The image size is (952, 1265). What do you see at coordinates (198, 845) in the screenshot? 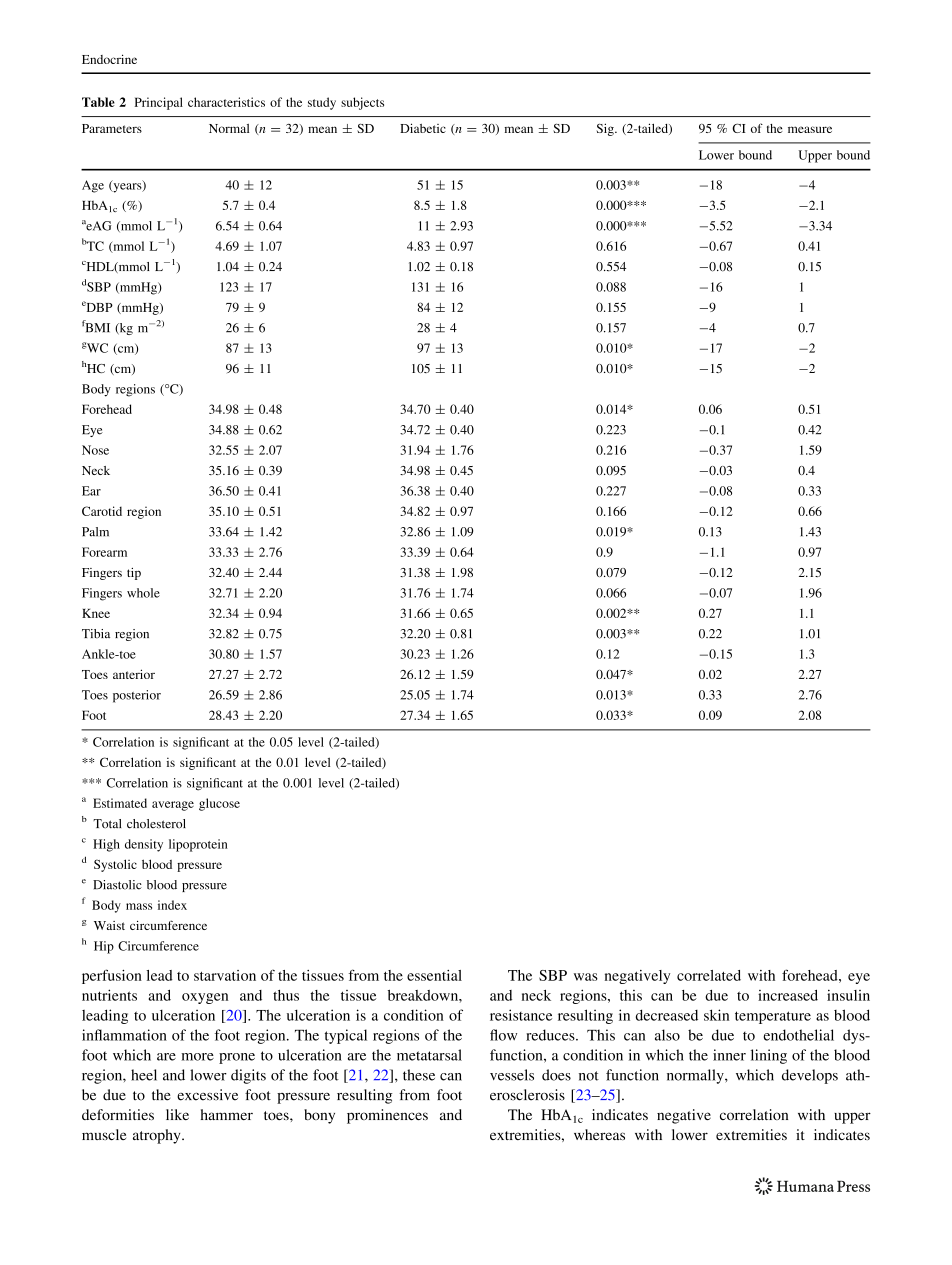
I see `lipoprotein` at bounding box center [198, 845].
